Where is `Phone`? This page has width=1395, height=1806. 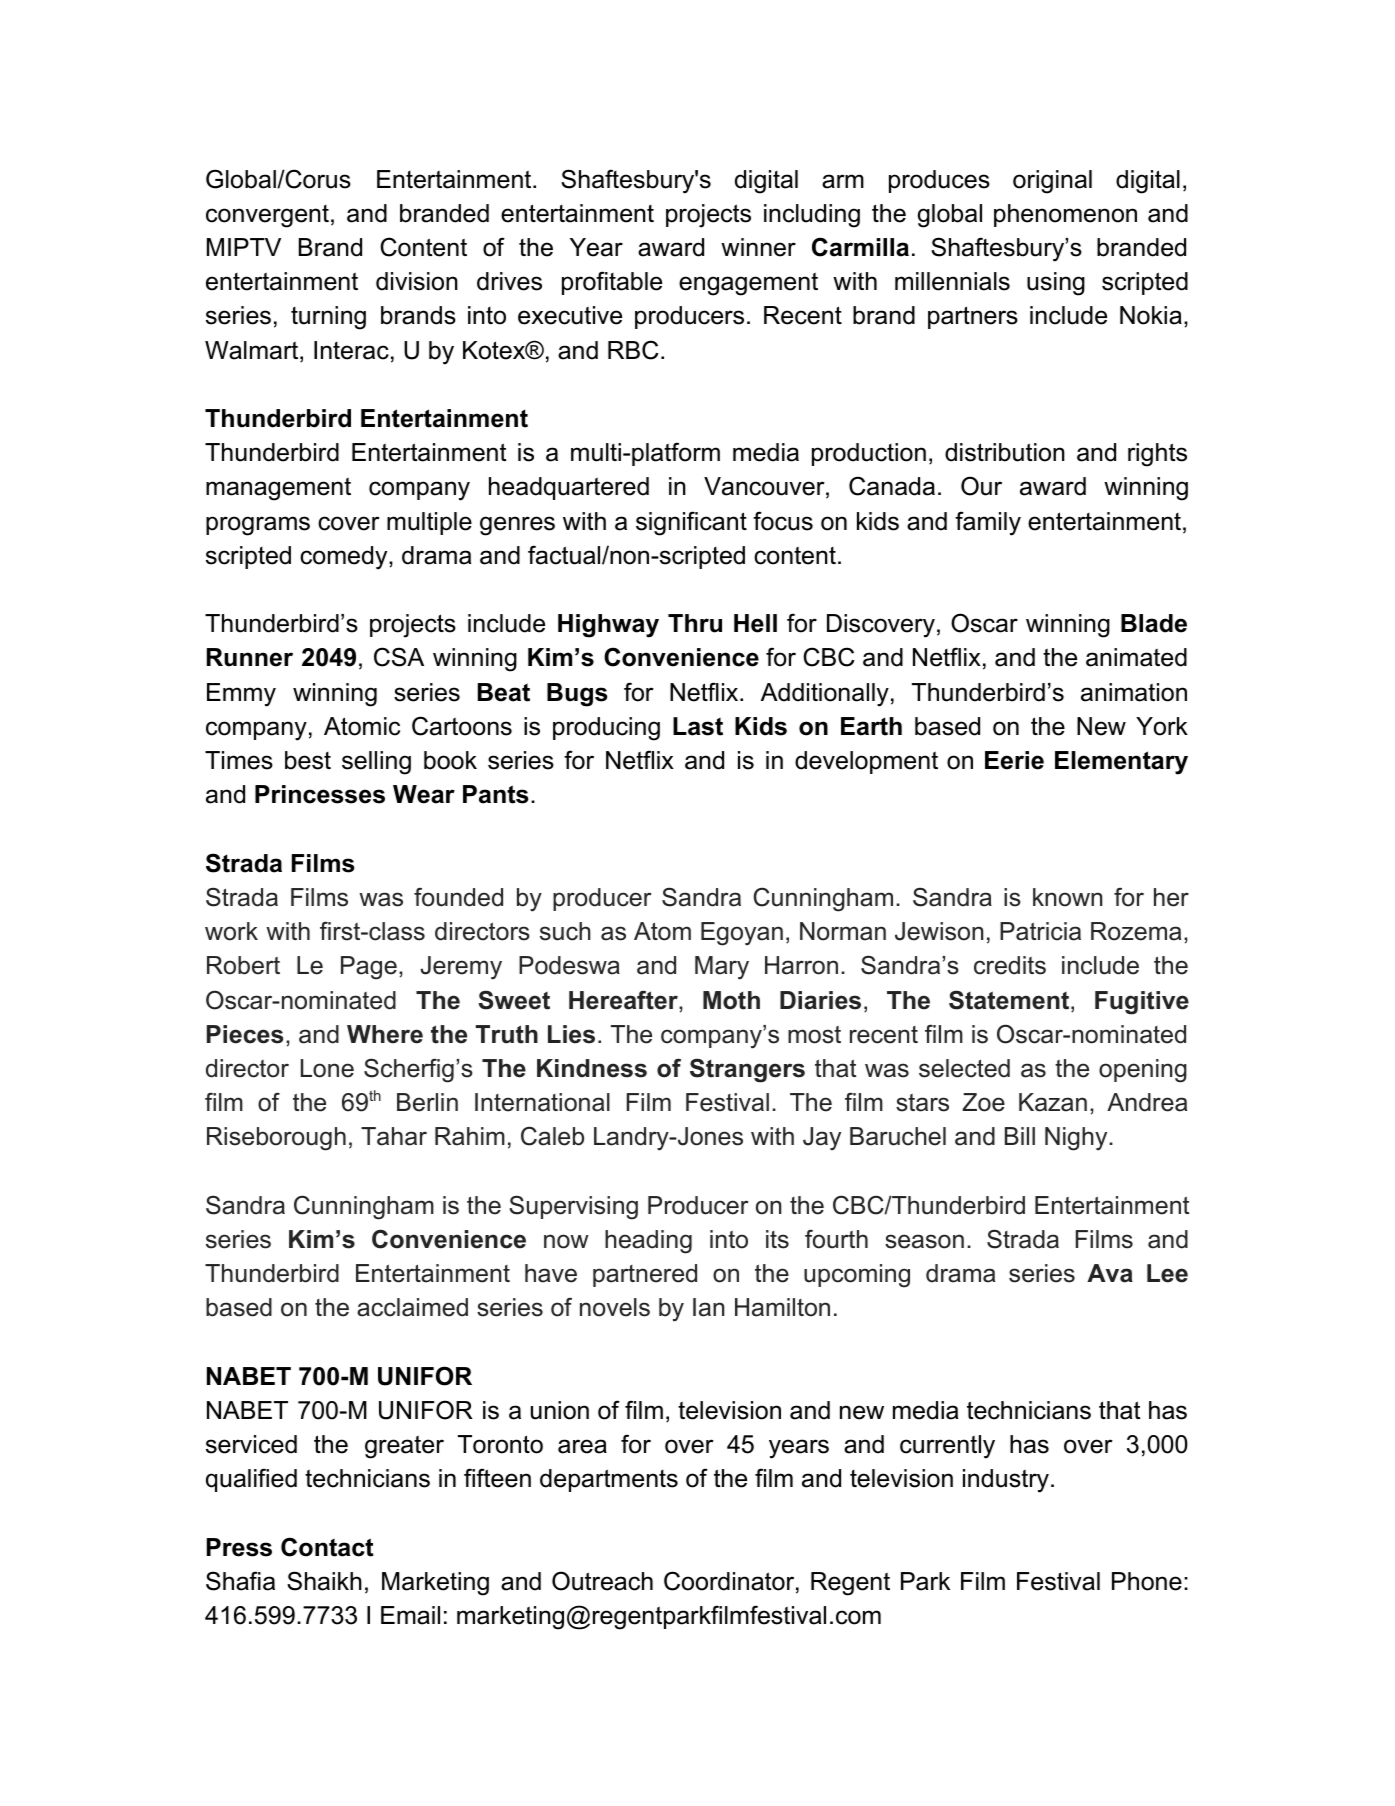 Phone is located at coordinates (1147, 1581).
